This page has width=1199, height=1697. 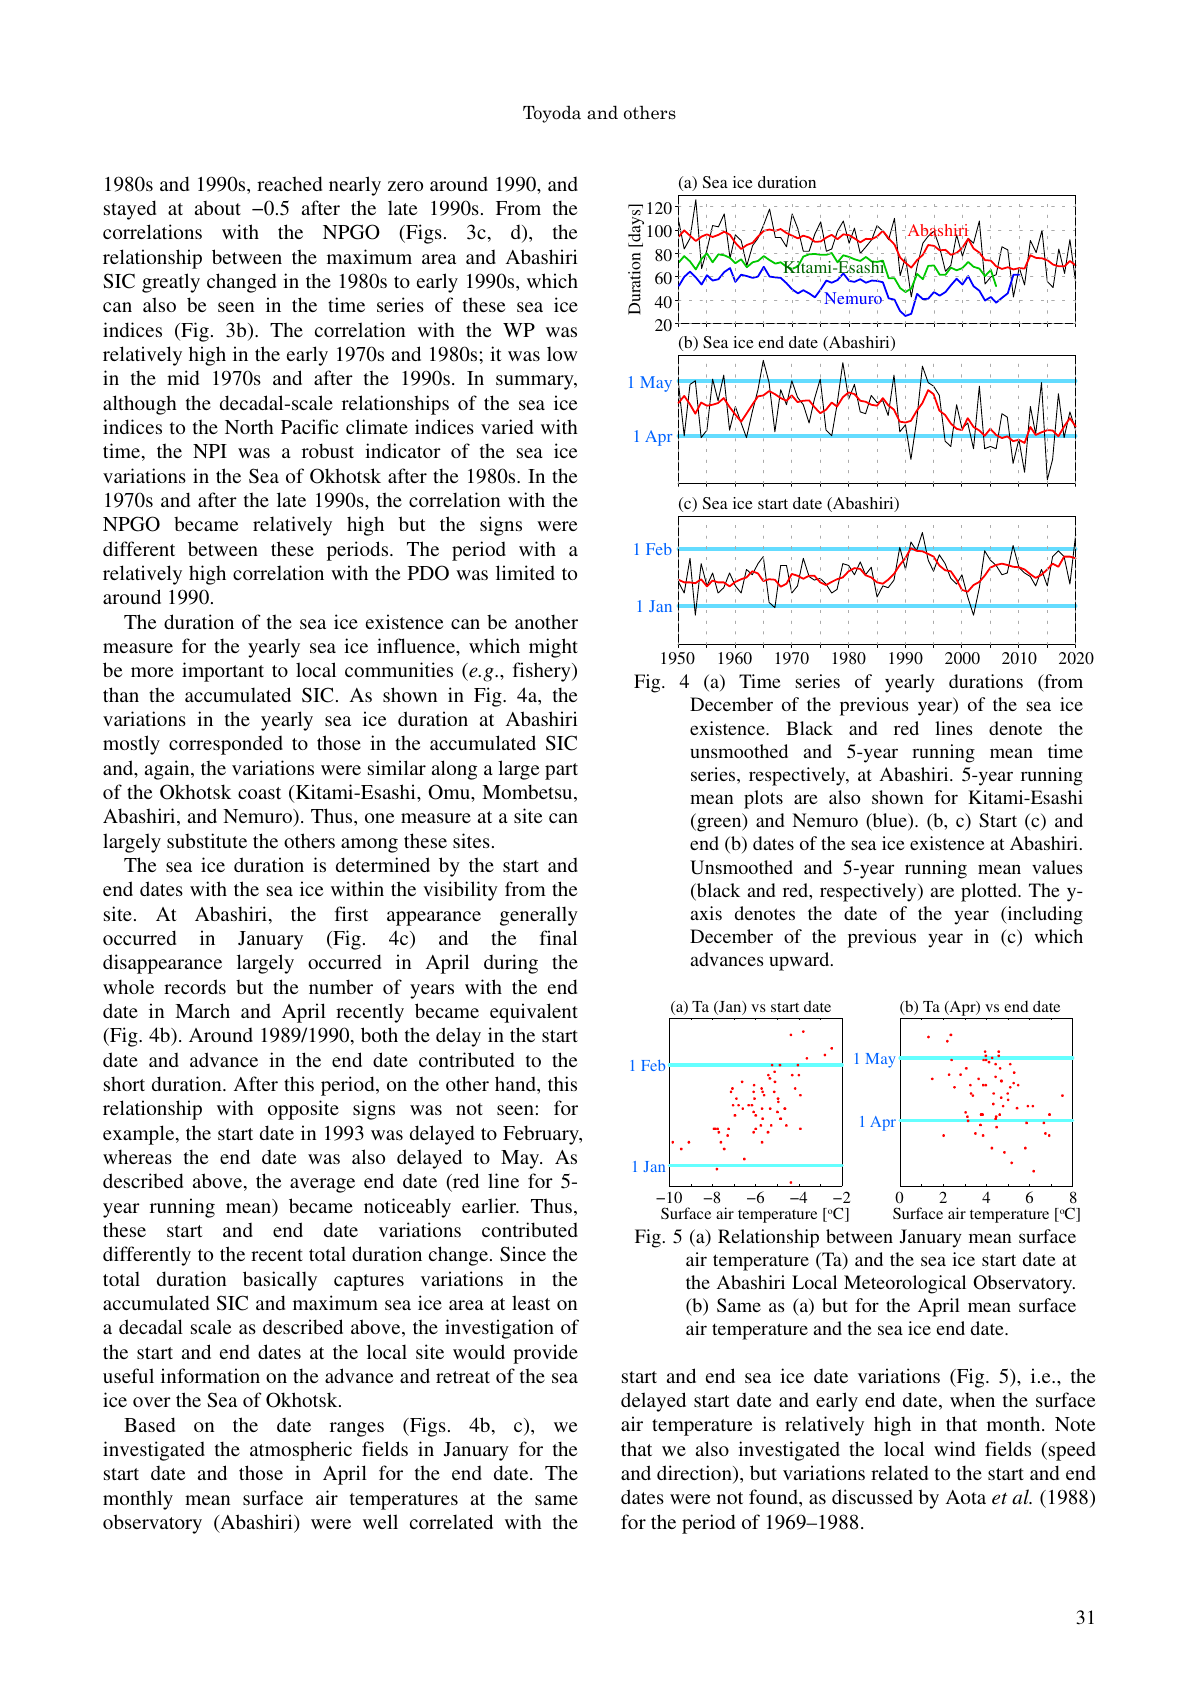 I want to click on average, so click(x=322, y=1185).
